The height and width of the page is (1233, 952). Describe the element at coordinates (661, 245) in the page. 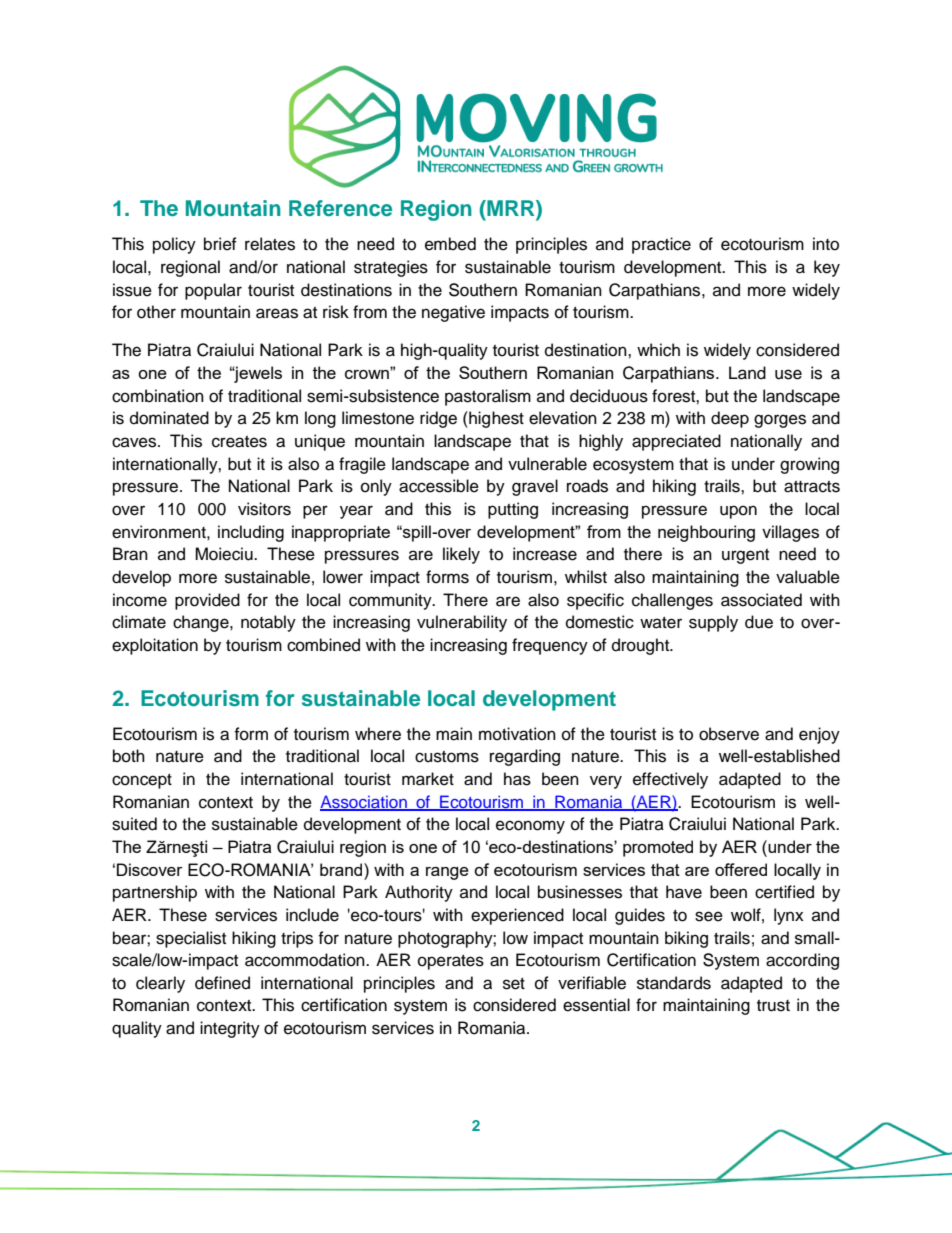

I see `practice` at that location.
